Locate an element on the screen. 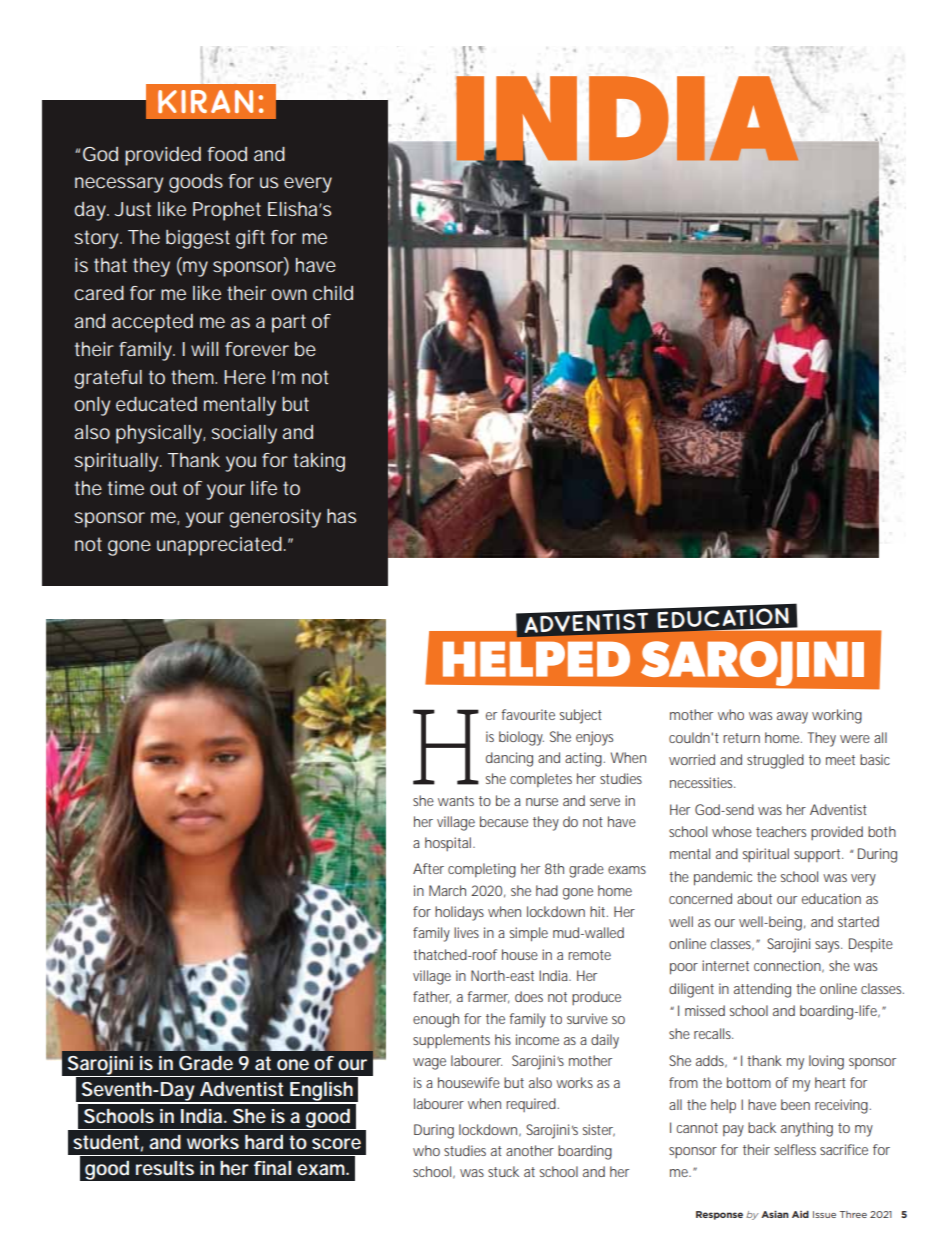 The width and height of the screenshot is (952, 1255). Asian is located at coordinates (775, 1214).
